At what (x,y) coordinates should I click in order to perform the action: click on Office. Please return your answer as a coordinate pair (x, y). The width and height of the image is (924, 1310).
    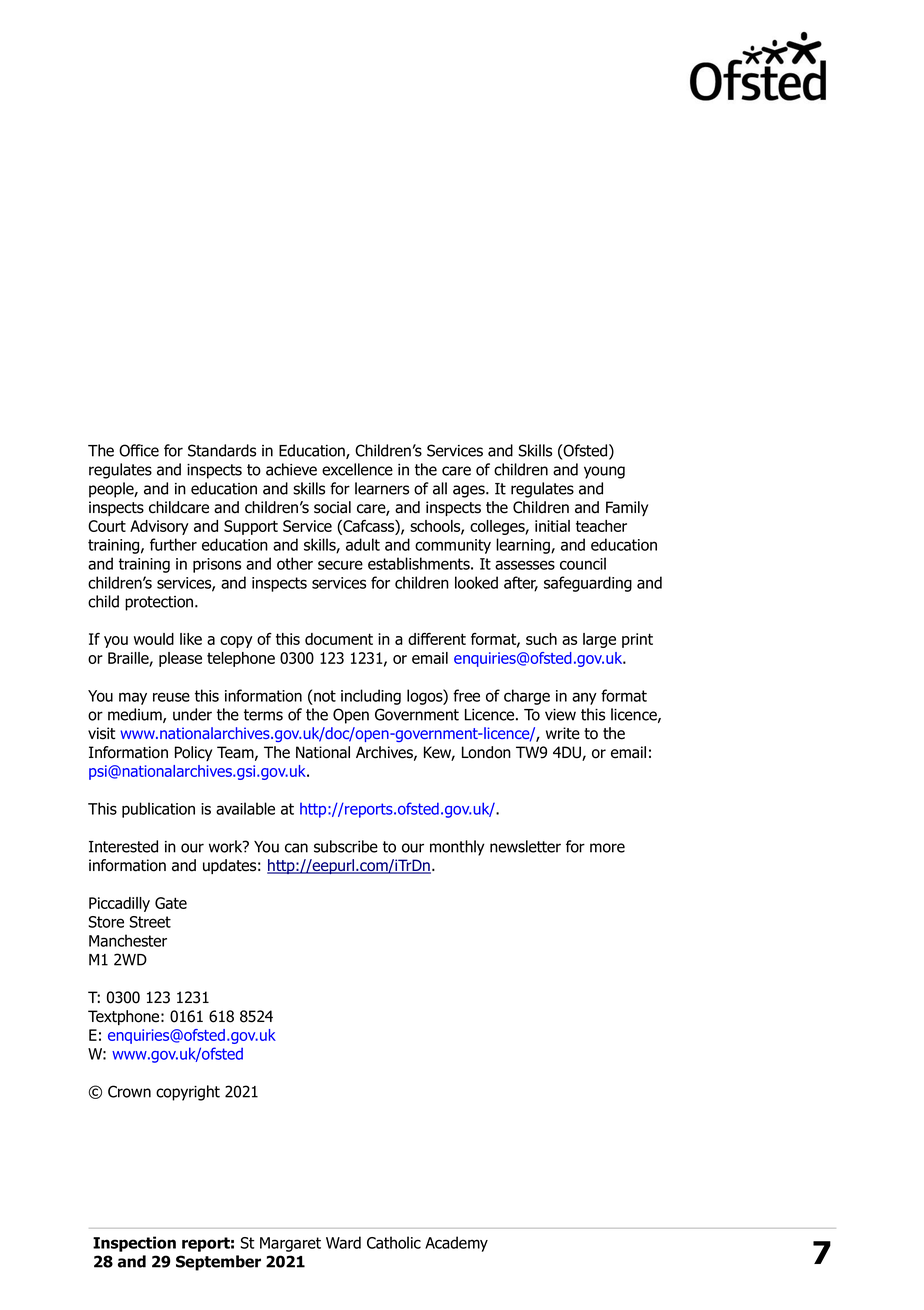
    Looking at the image, I should click on (139, 450).
